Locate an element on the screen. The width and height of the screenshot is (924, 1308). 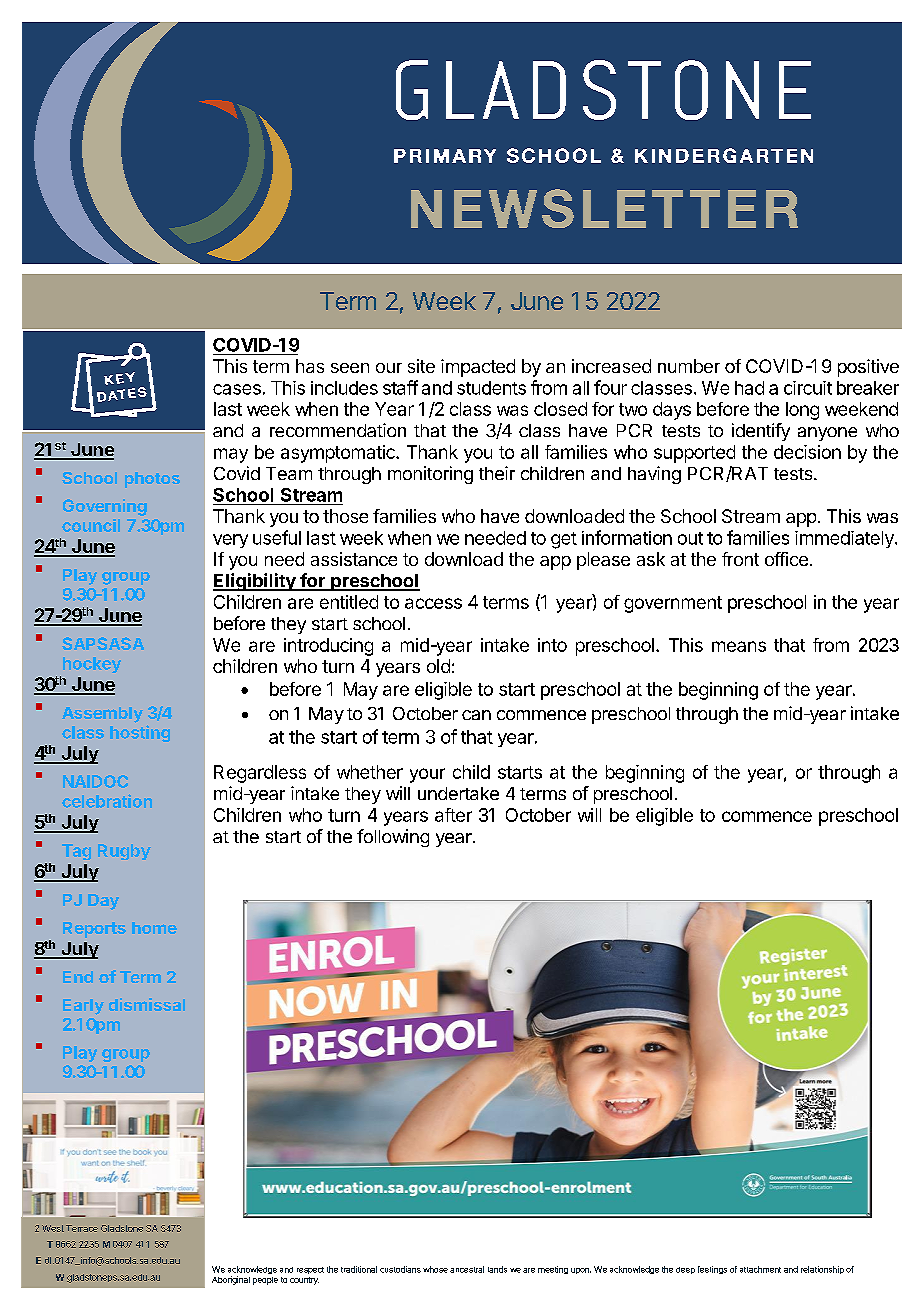
students is located at coordinates (491, 388).
